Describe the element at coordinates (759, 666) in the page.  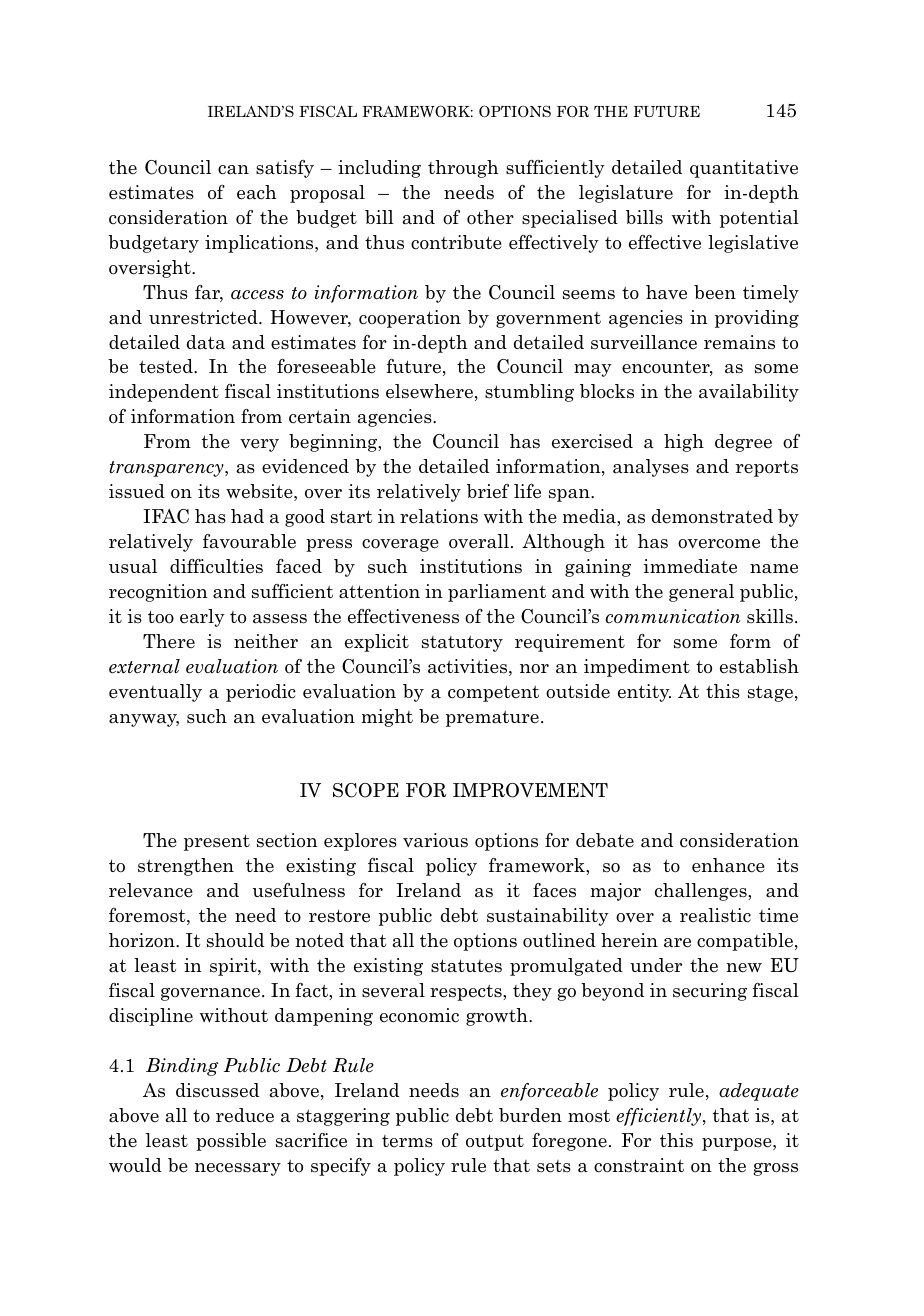
I see `establish` at that location.
